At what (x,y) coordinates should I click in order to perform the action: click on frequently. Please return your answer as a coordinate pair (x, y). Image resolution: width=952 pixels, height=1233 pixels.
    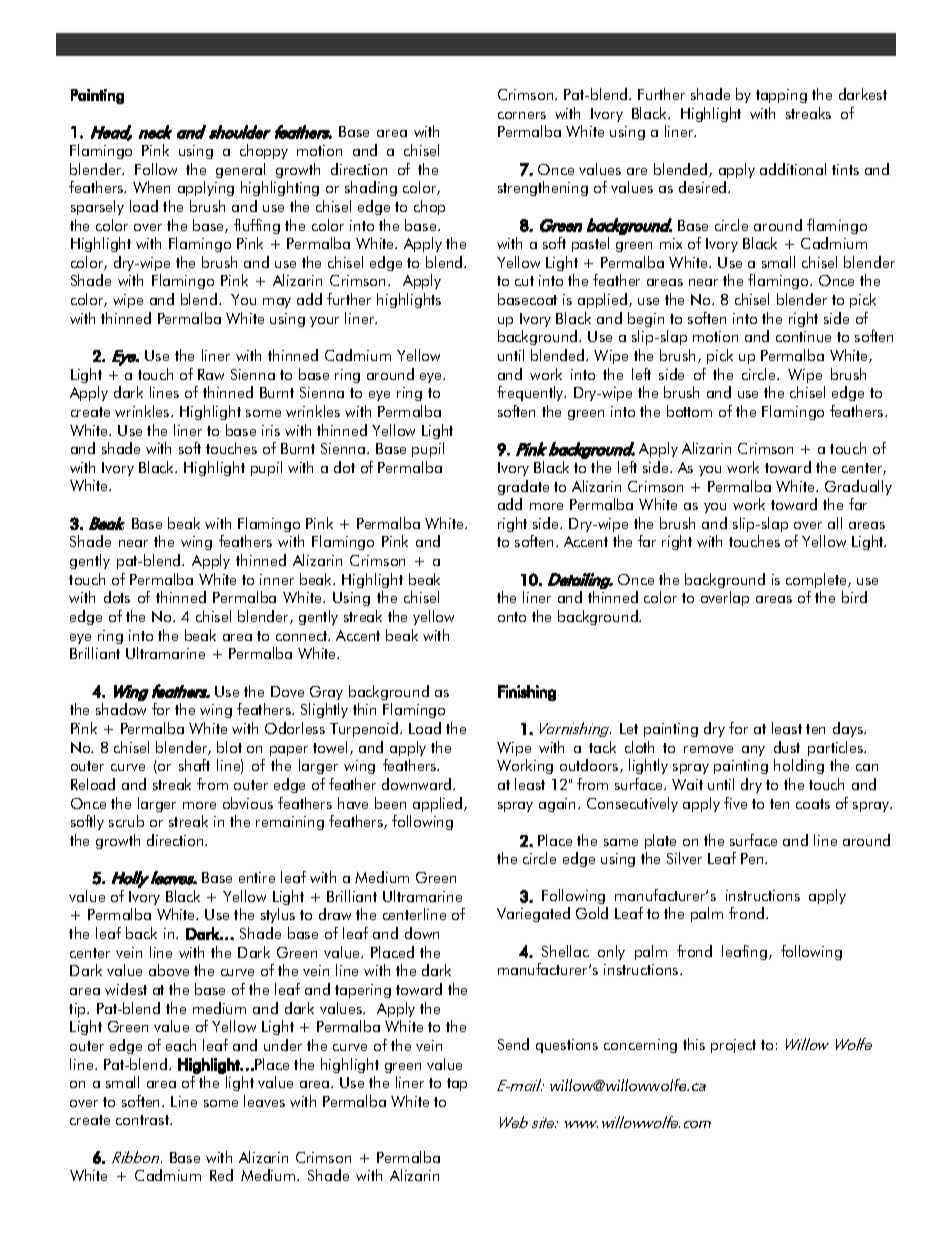
    Looking at the image, I should click on (531, 393).
